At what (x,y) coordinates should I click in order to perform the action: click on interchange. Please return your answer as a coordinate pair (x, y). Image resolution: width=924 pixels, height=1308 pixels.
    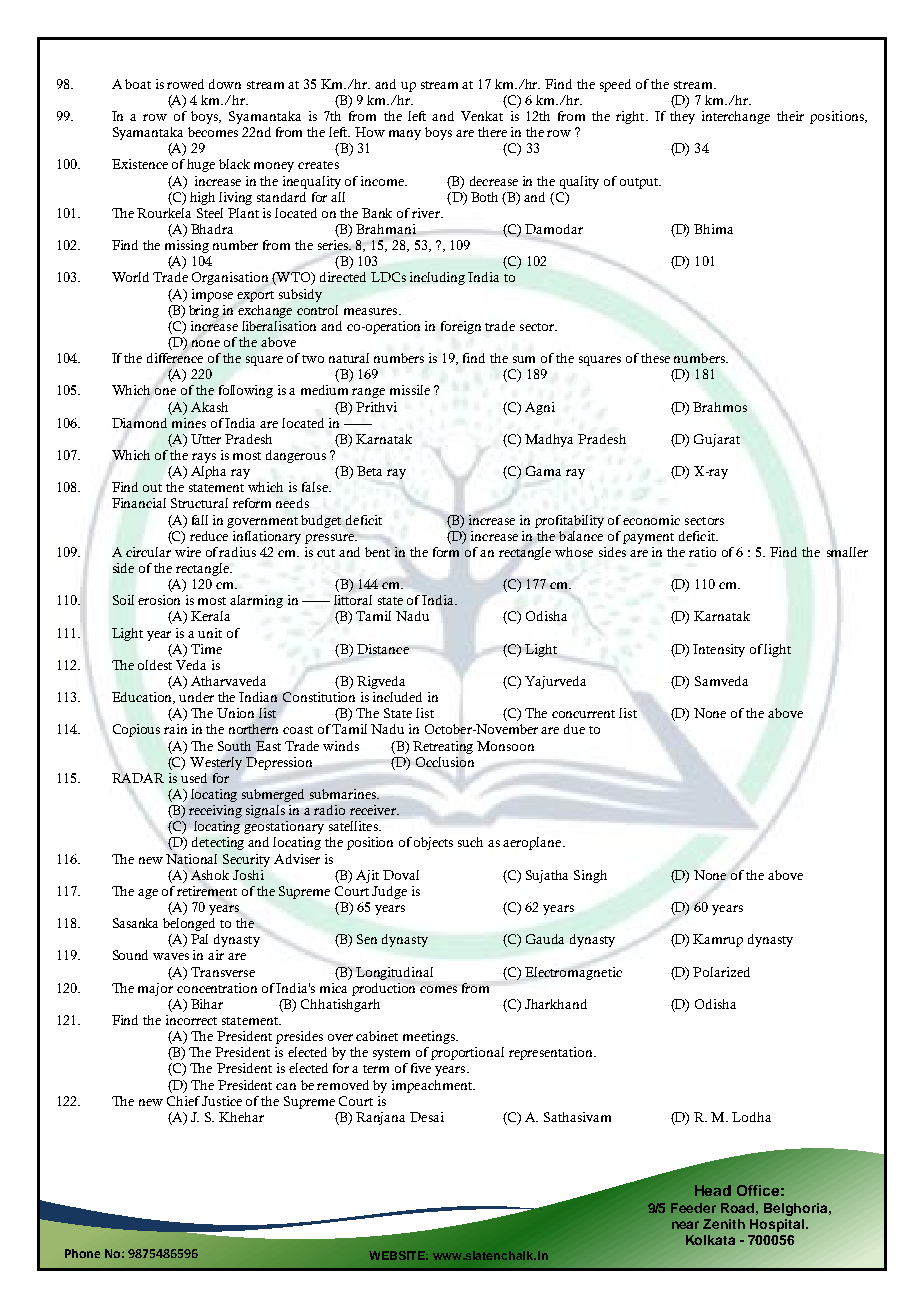
    Looking at the image, I should click on (736, 117).
